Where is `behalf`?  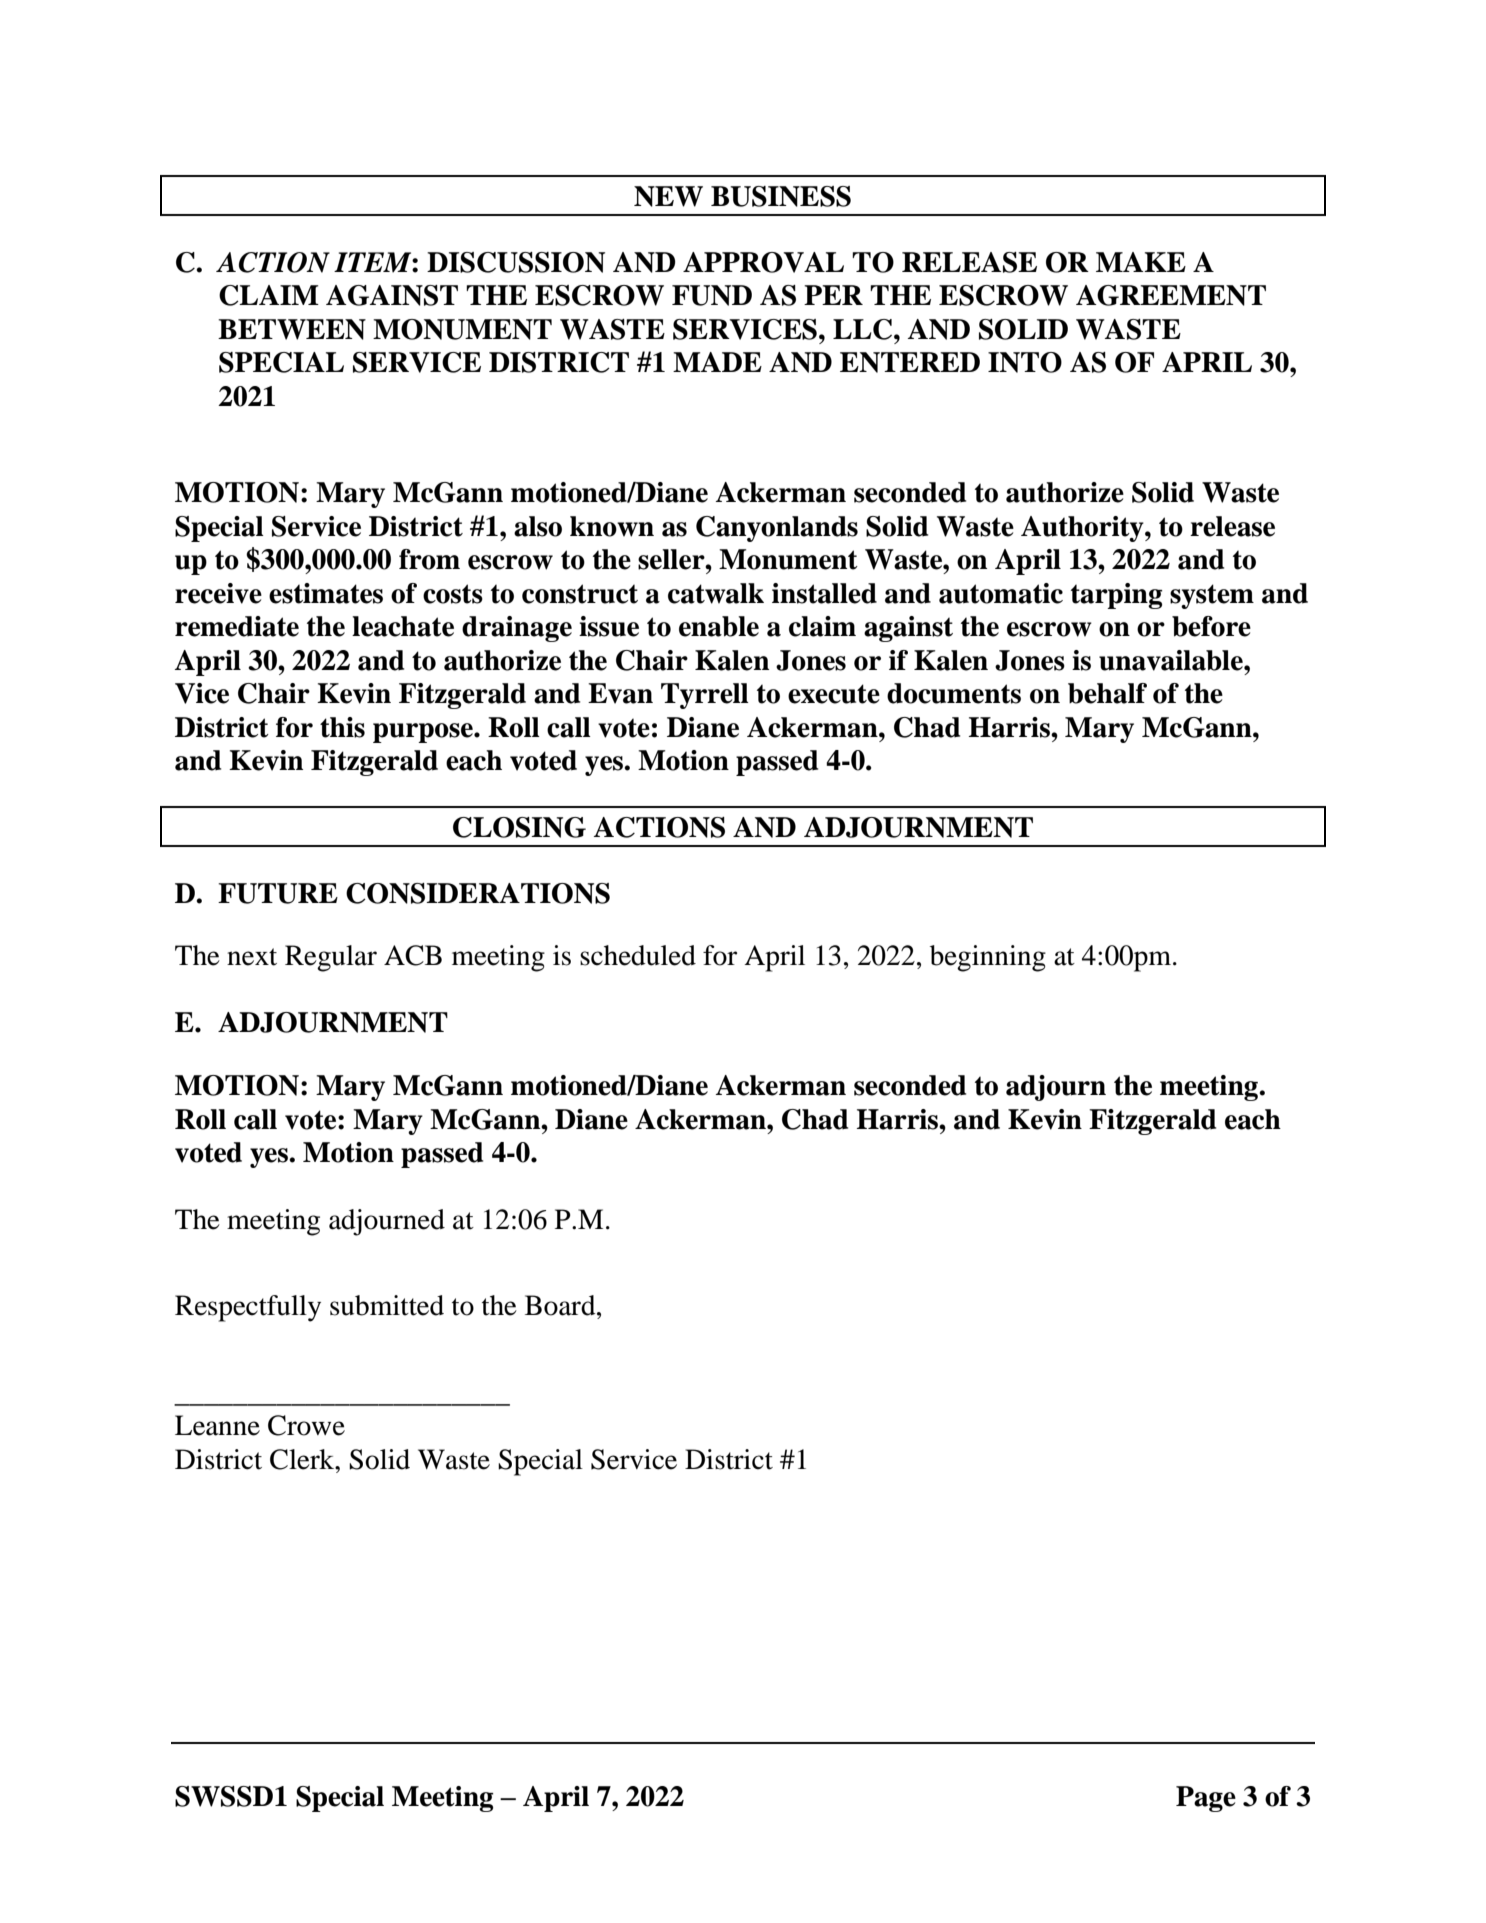 behalf is located at coordinates (1107, 693).
